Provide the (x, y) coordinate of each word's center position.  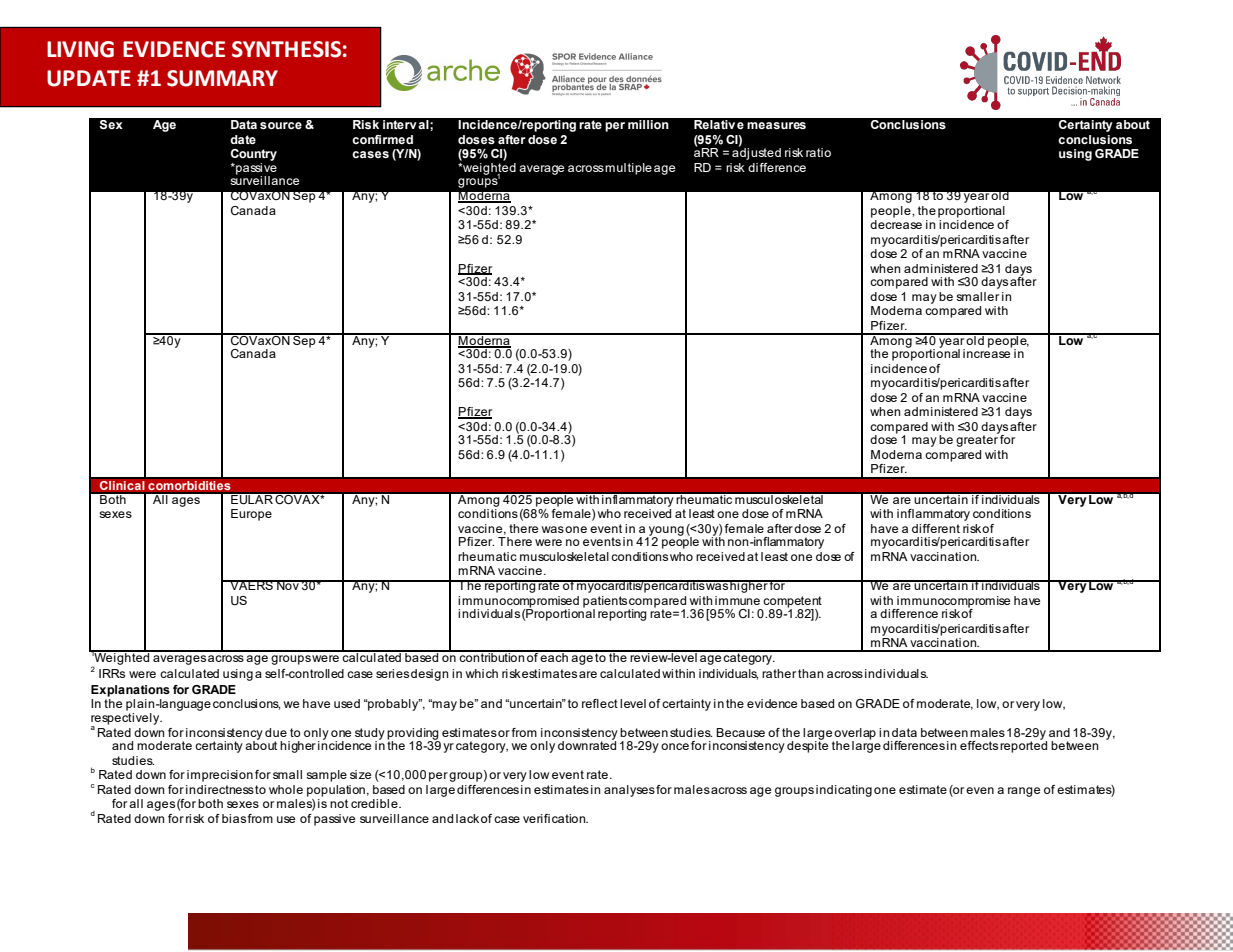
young (665, 532)
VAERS (251, 585)
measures (776, 125)
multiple (628, 169)
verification (555, 818)
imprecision (220, 776)
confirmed (382, 139)
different (936, 528)
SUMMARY (222, 78)
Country (254, 155)
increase (987, 352)
